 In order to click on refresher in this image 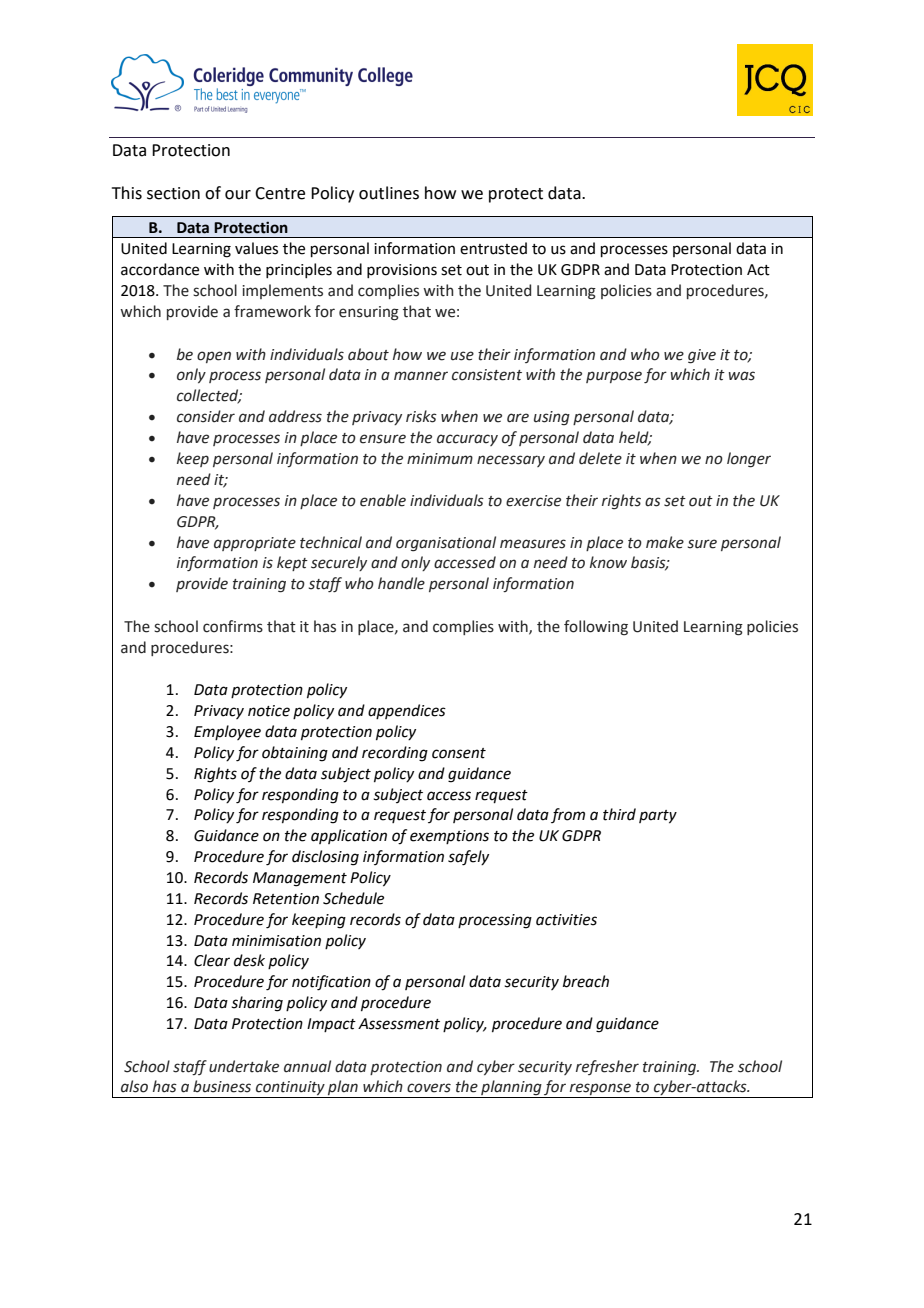, I will do `click(607, 1067)`.
